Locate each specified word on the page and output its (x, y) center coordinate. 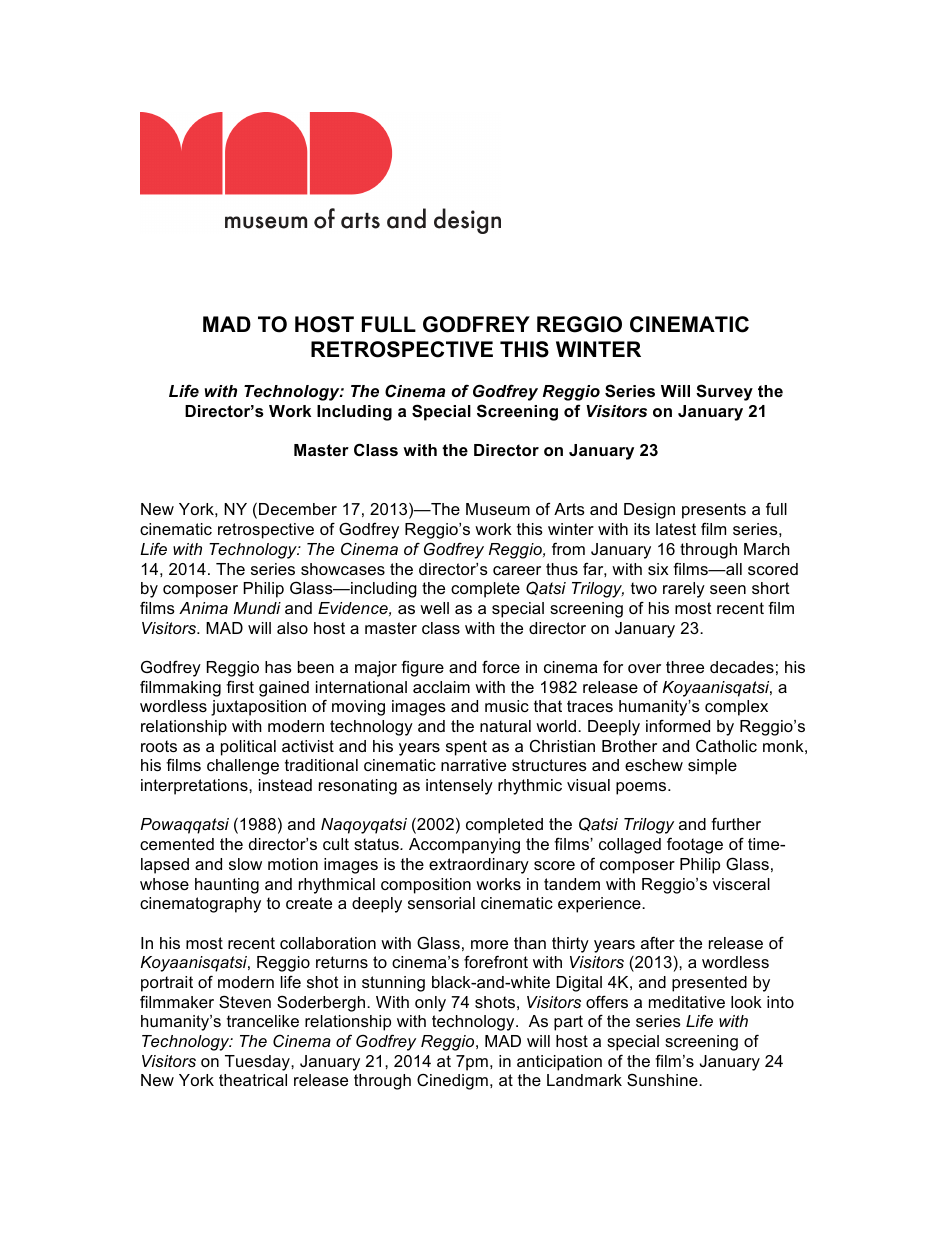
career (517, 570)
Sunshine (663, 1079)
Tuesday (258, 1063)
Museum (498, 509)
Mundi (257, 608)
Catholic (726, 745)
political (248, 748)
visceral (741, 884)
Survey (724, 392)
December (298, 509)
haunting (227, 886)
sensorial (441, 903)
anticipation (559, 1063)
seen (728, 589)
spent (466, 748)
